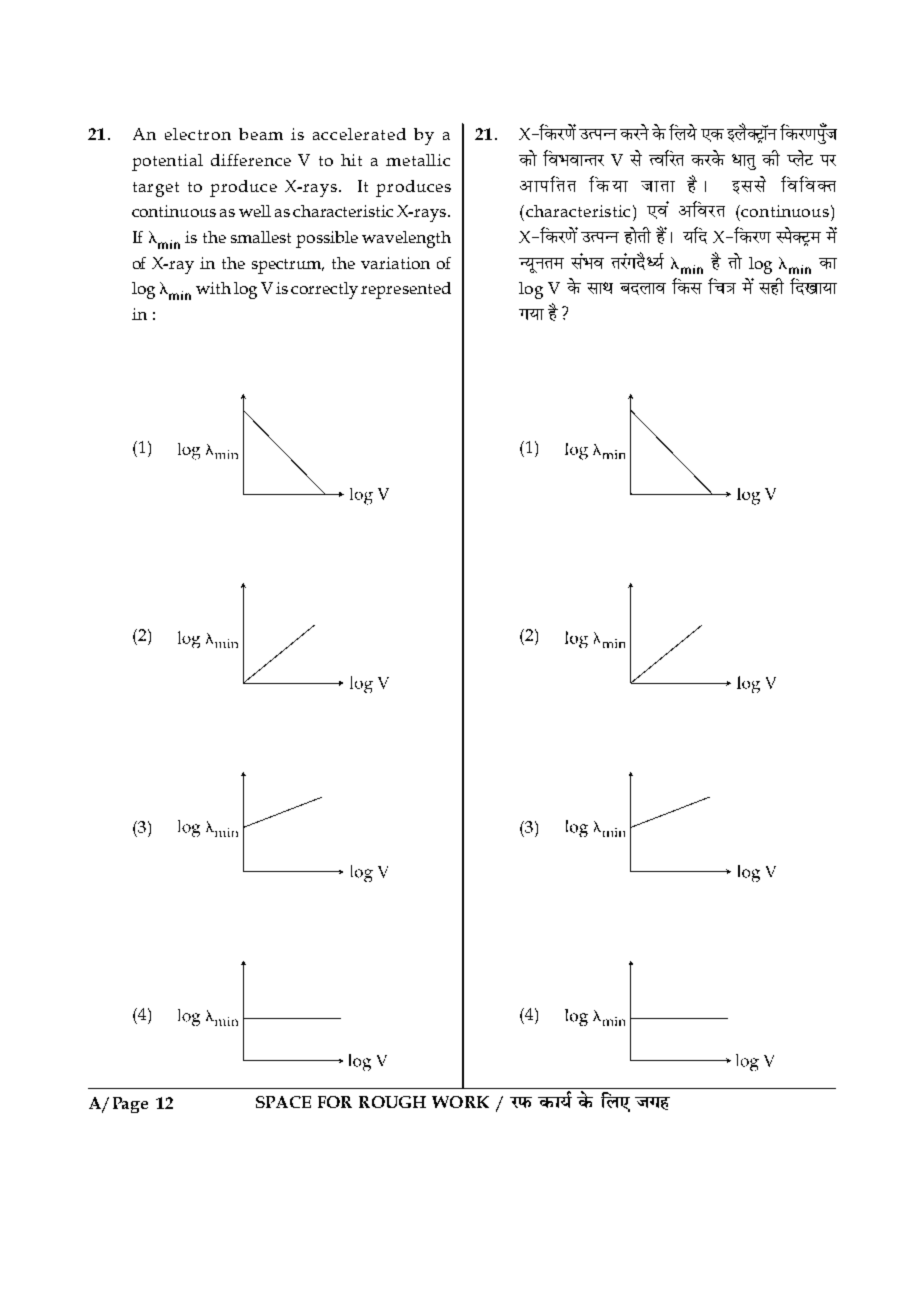  Describe the element at coordinates (213, 288) in the screenshot. I see `with` at that location.
